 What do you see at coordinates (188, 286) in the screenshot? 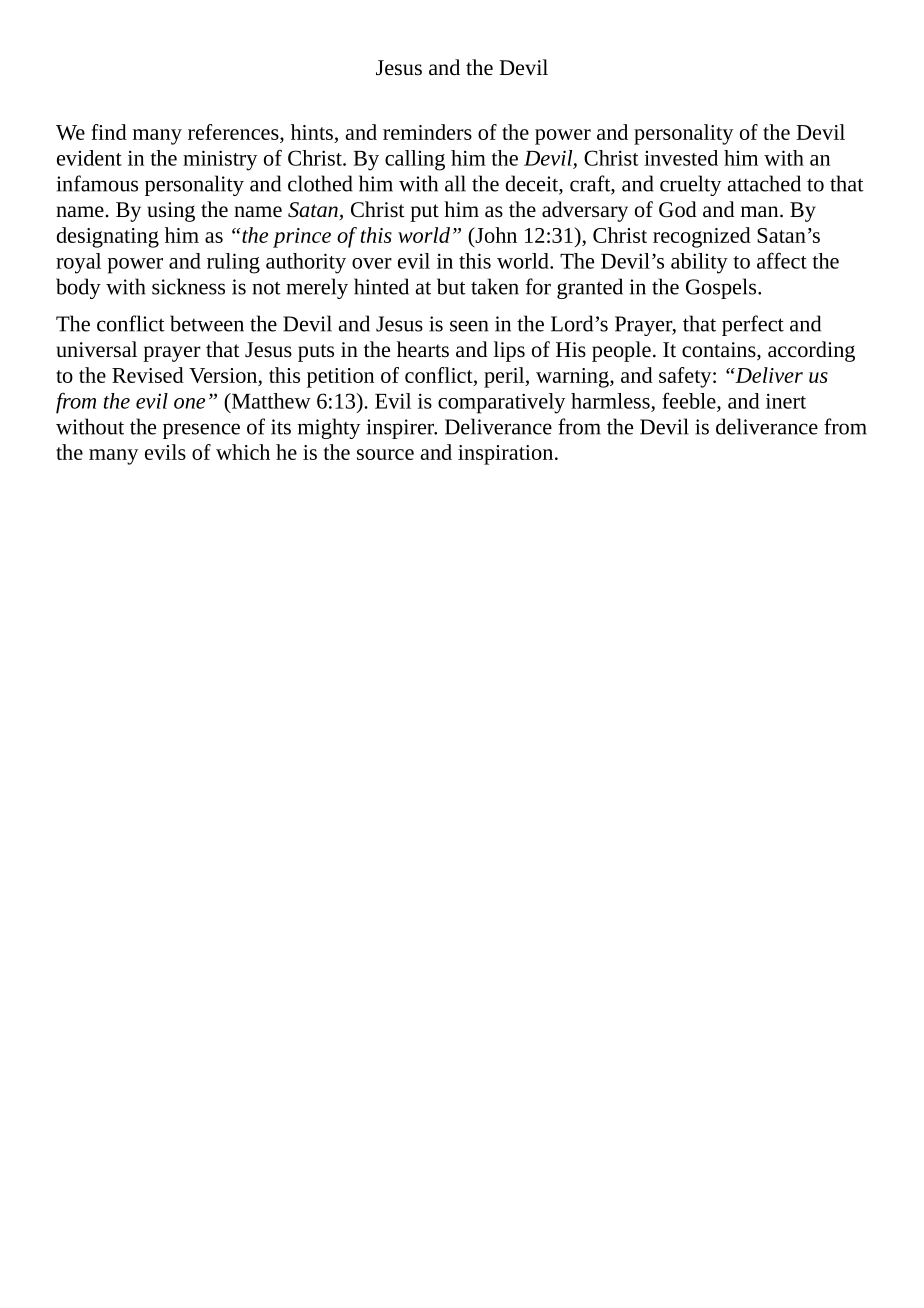
I see `sickness` at bounding box center [188, 286].
